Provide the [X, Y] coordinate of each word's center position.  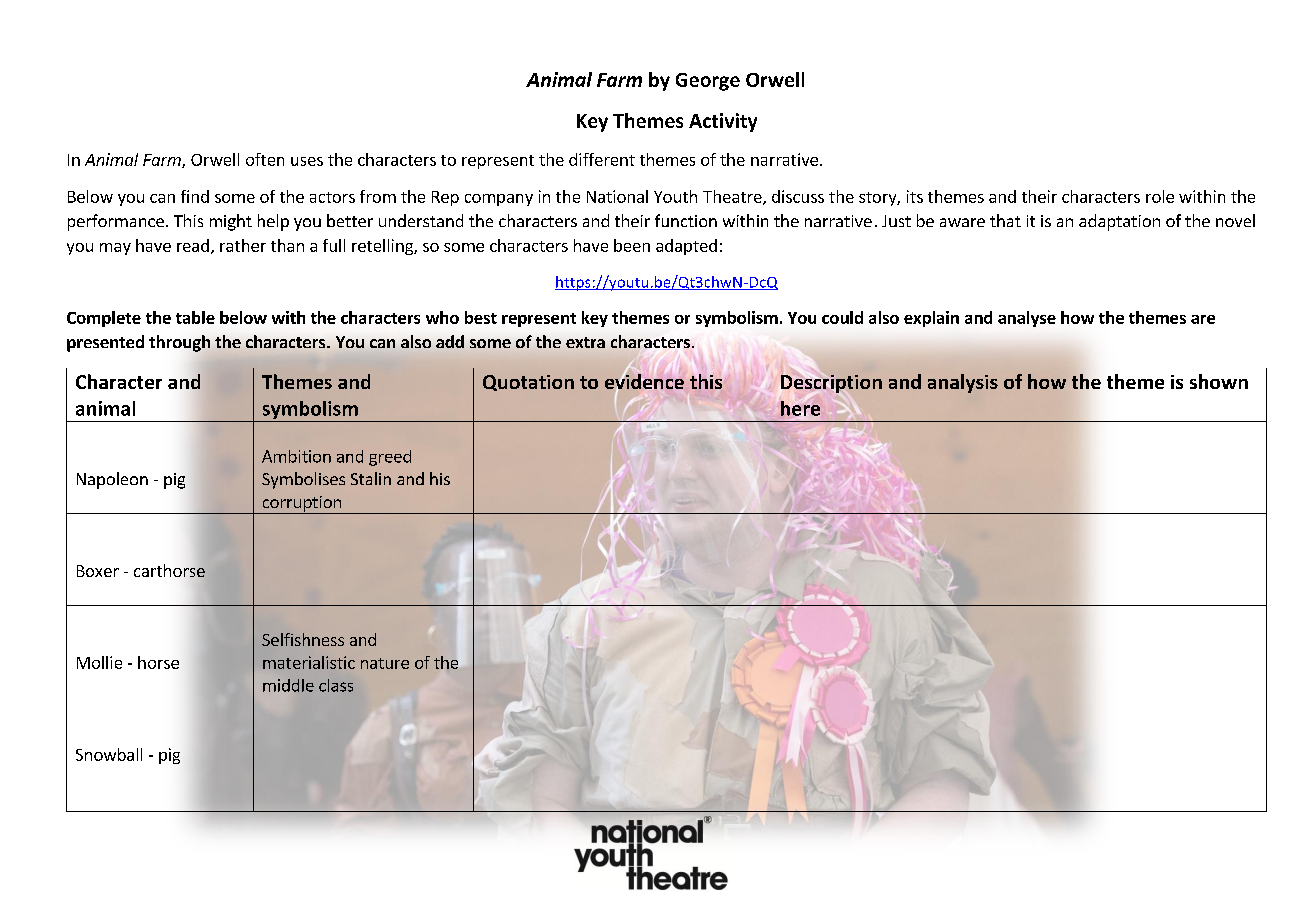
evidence [644, 381]
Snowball [109, 754]
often [265, 159]
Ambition [296, 456]
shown [1219, 381]
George [708, 82]
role [1160, 196]
